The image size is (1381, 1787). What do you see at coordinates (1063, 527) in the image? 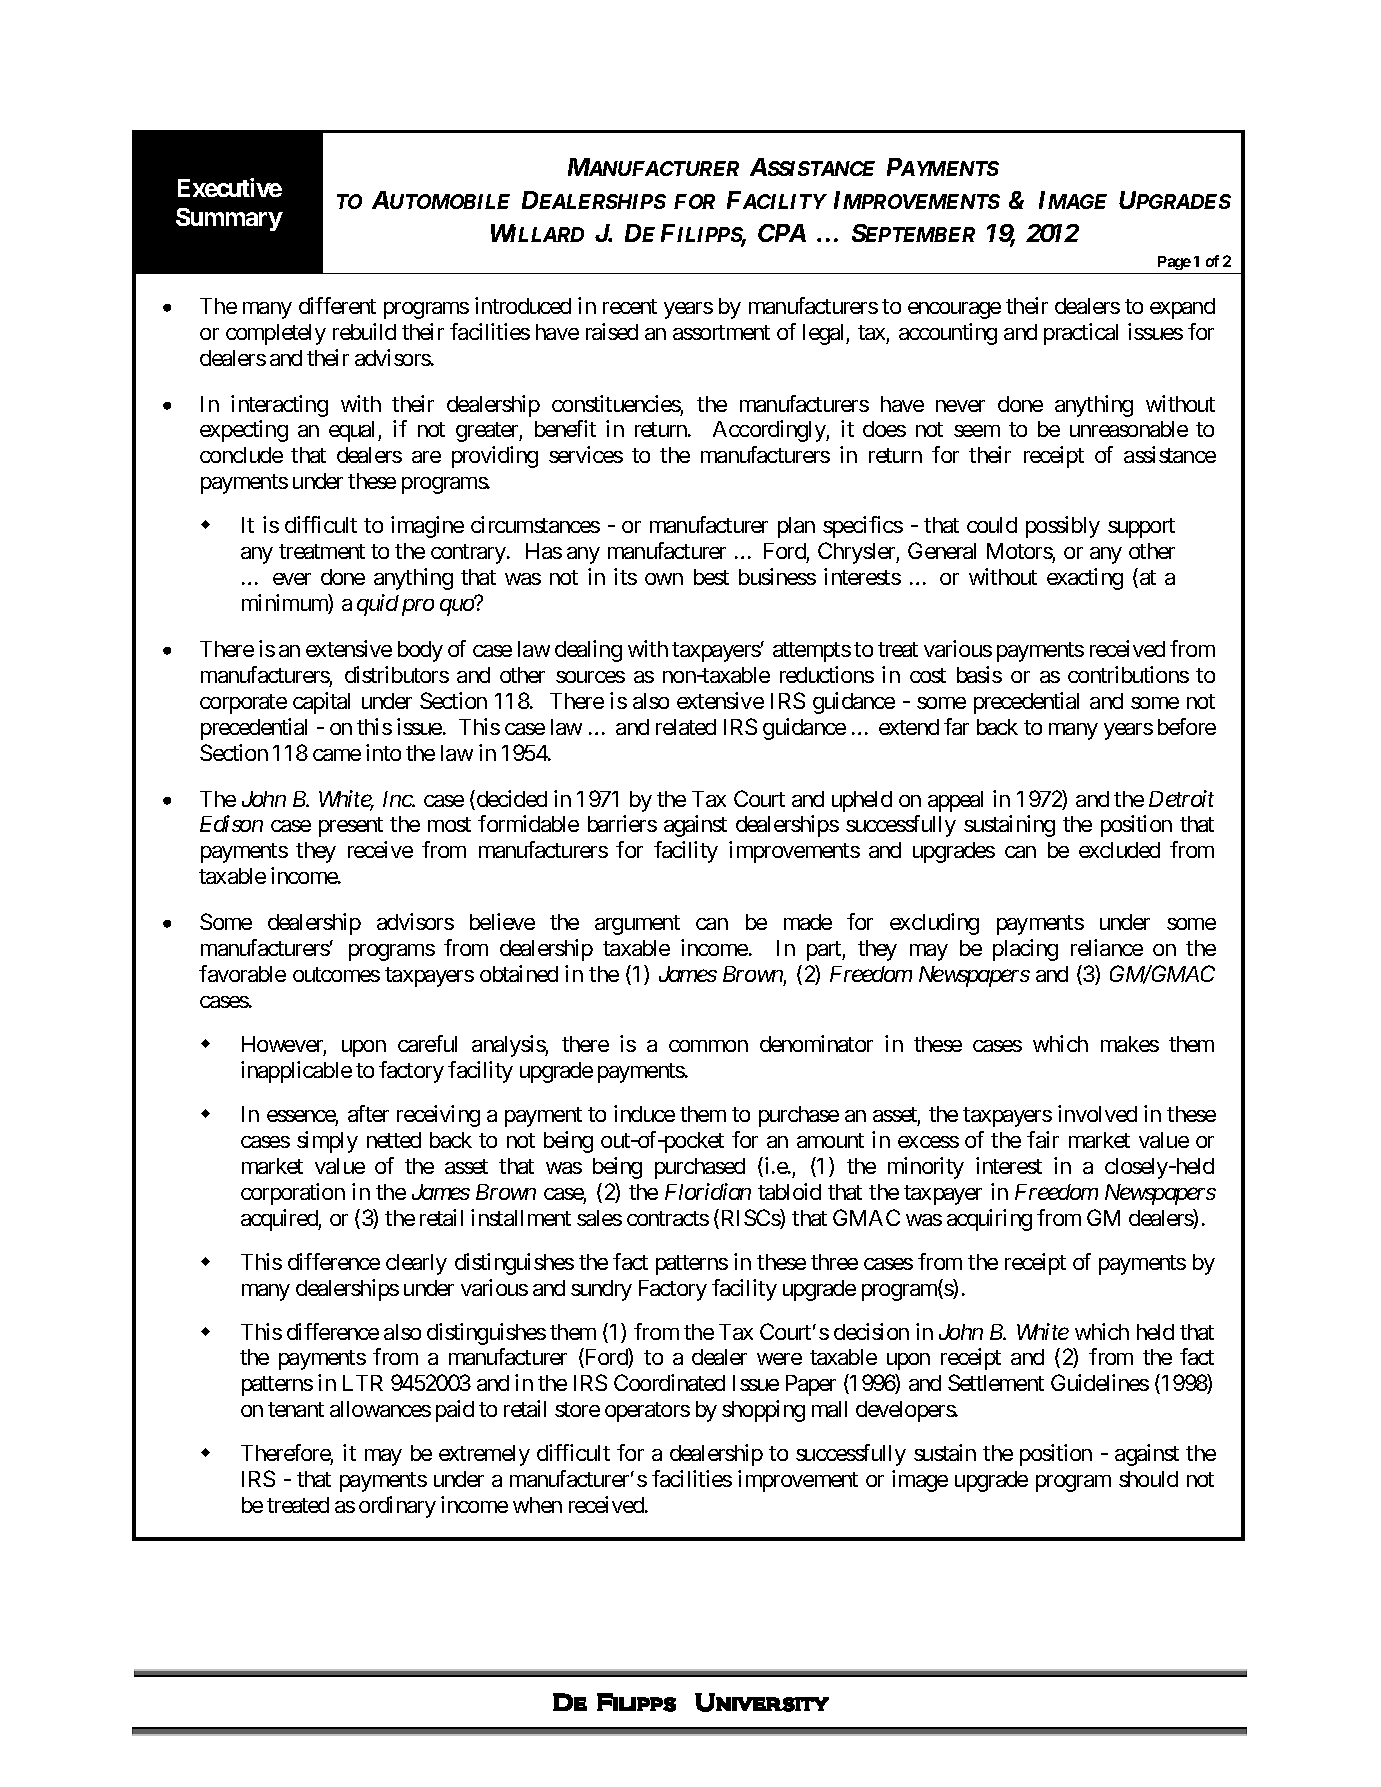
I see `possibly` at bounding box center [1063, 527].
